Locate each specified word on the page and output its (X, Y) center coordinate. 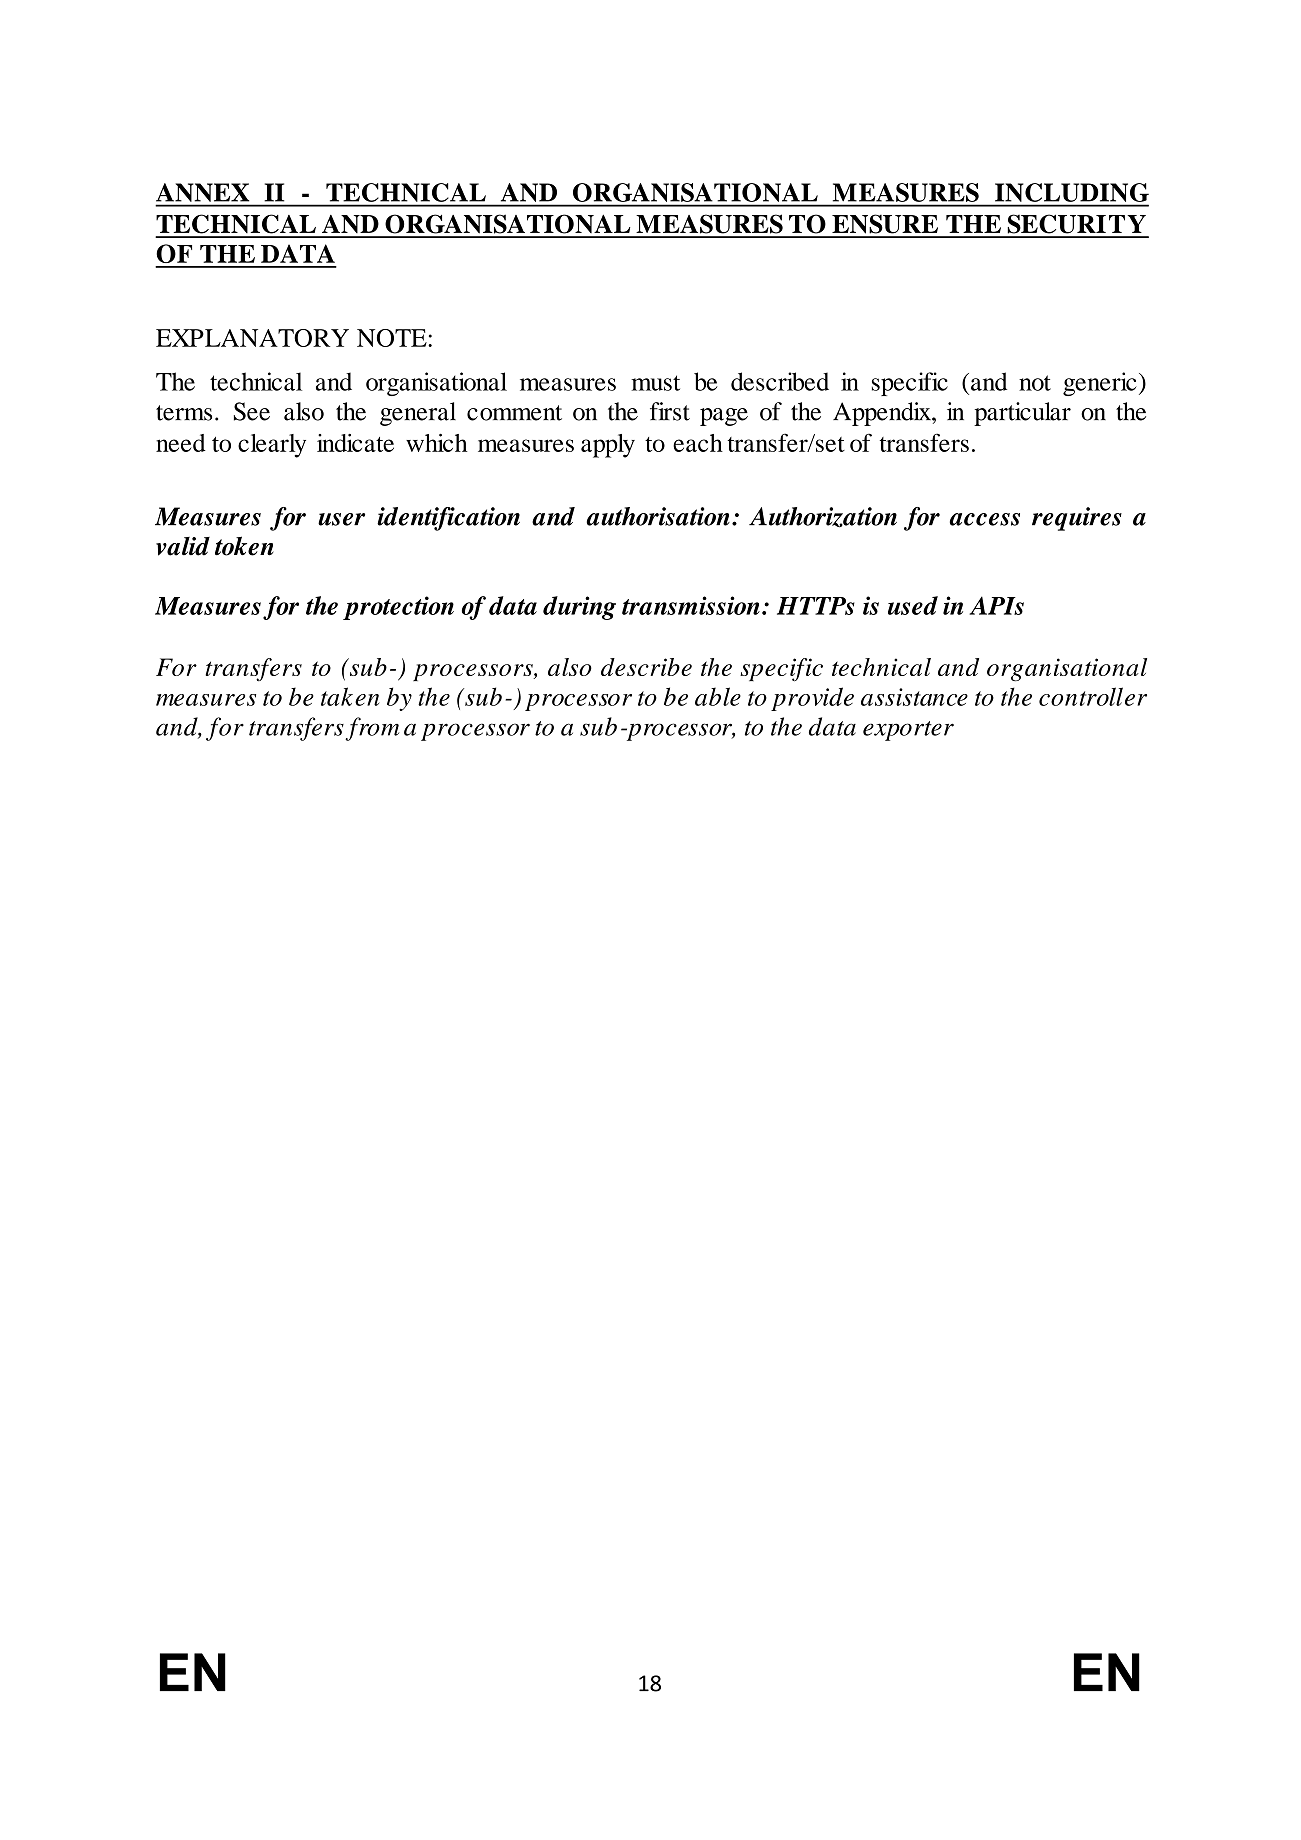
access (985, 519)
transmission (691, 605)
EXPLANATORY (252, 338)
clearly (272, 446)
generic (1100, 384)
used (913, 605)
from (372, 729)
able (718, 696)
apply (608, 446)
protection (398, 608)
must (655, 383)
